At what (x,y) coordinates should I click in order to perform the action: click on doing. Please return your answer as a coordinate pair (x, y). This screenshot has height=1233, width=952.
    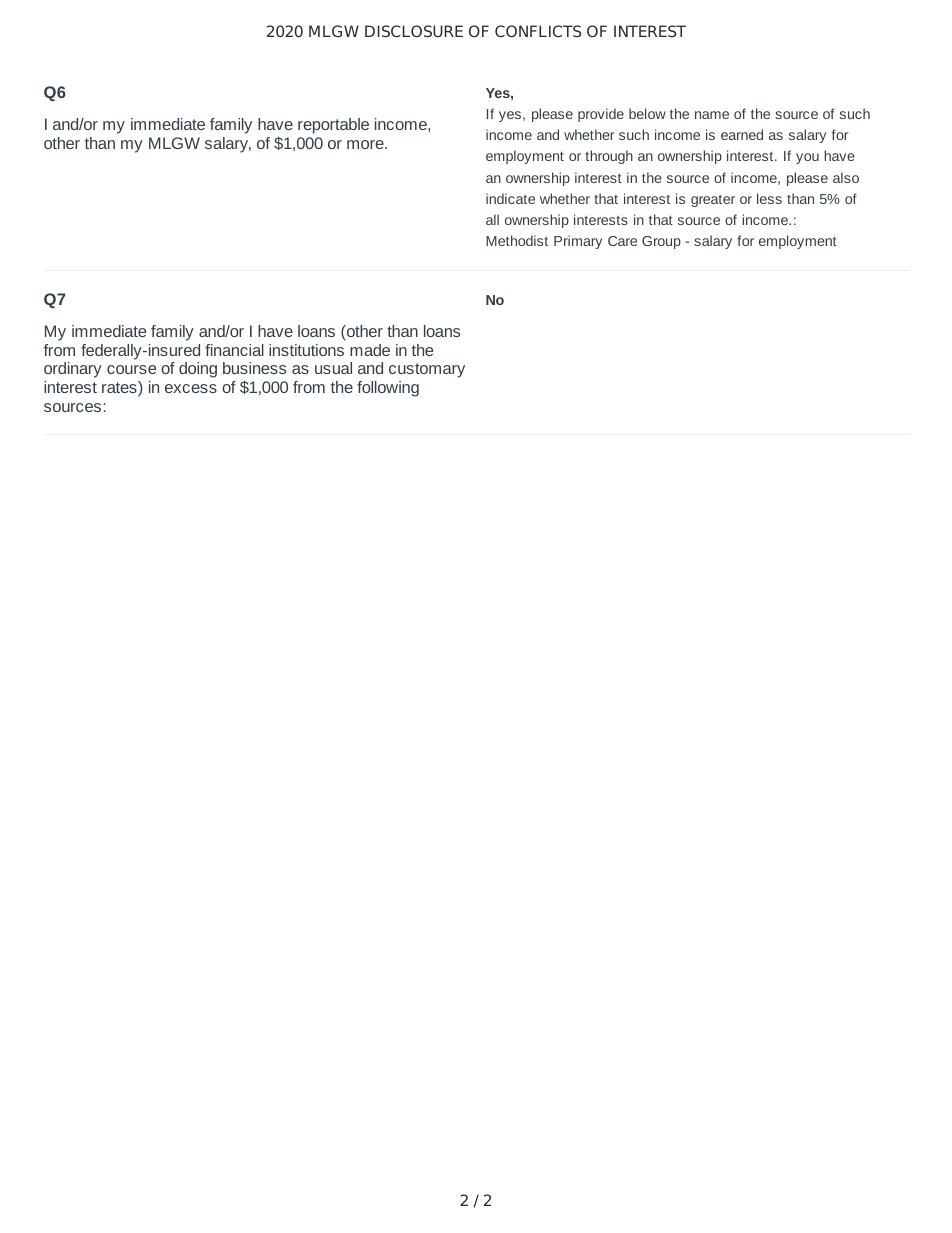
    Looking at the image, I should click on (198, 370).
